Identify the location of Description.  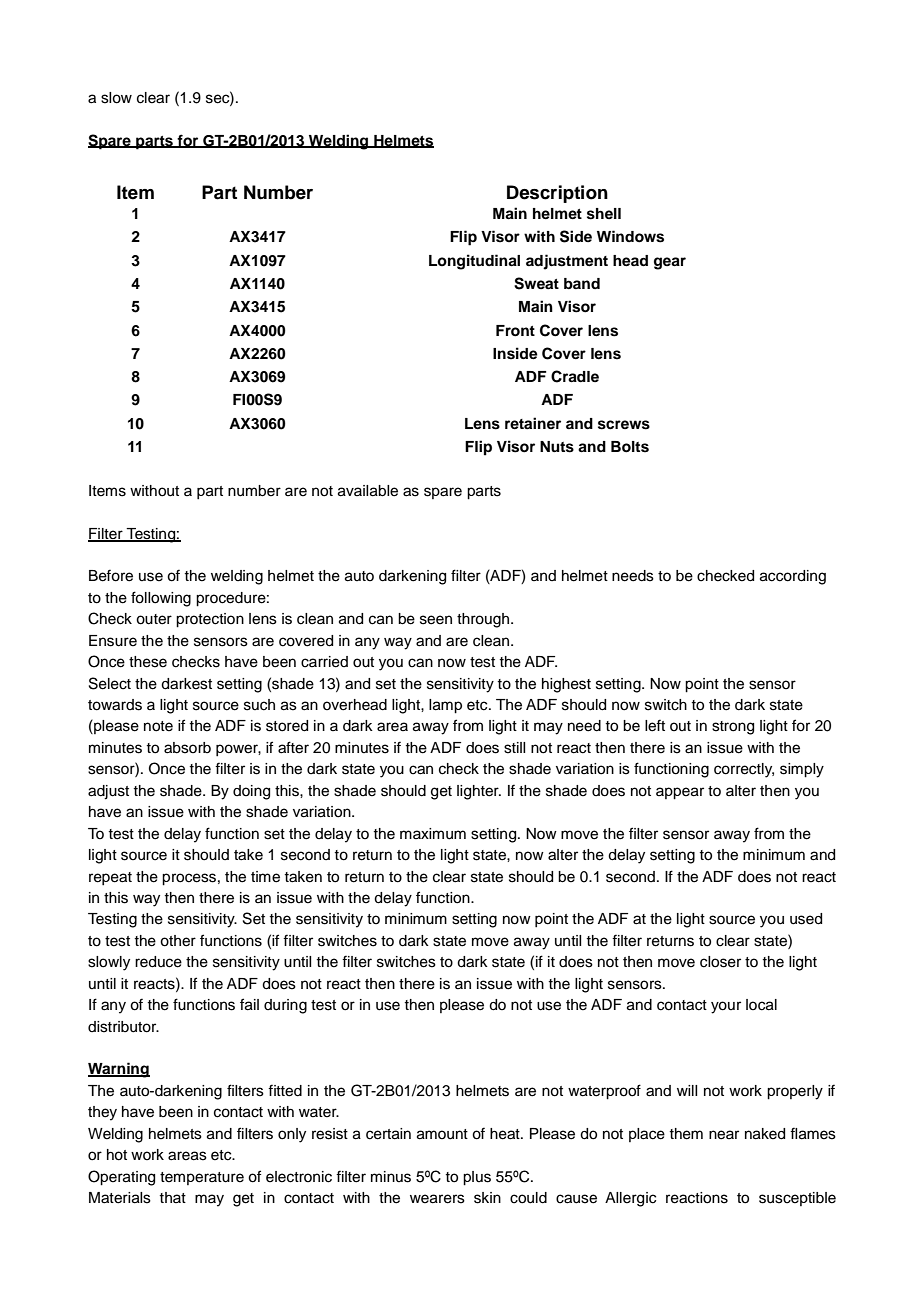
(557, 194).
